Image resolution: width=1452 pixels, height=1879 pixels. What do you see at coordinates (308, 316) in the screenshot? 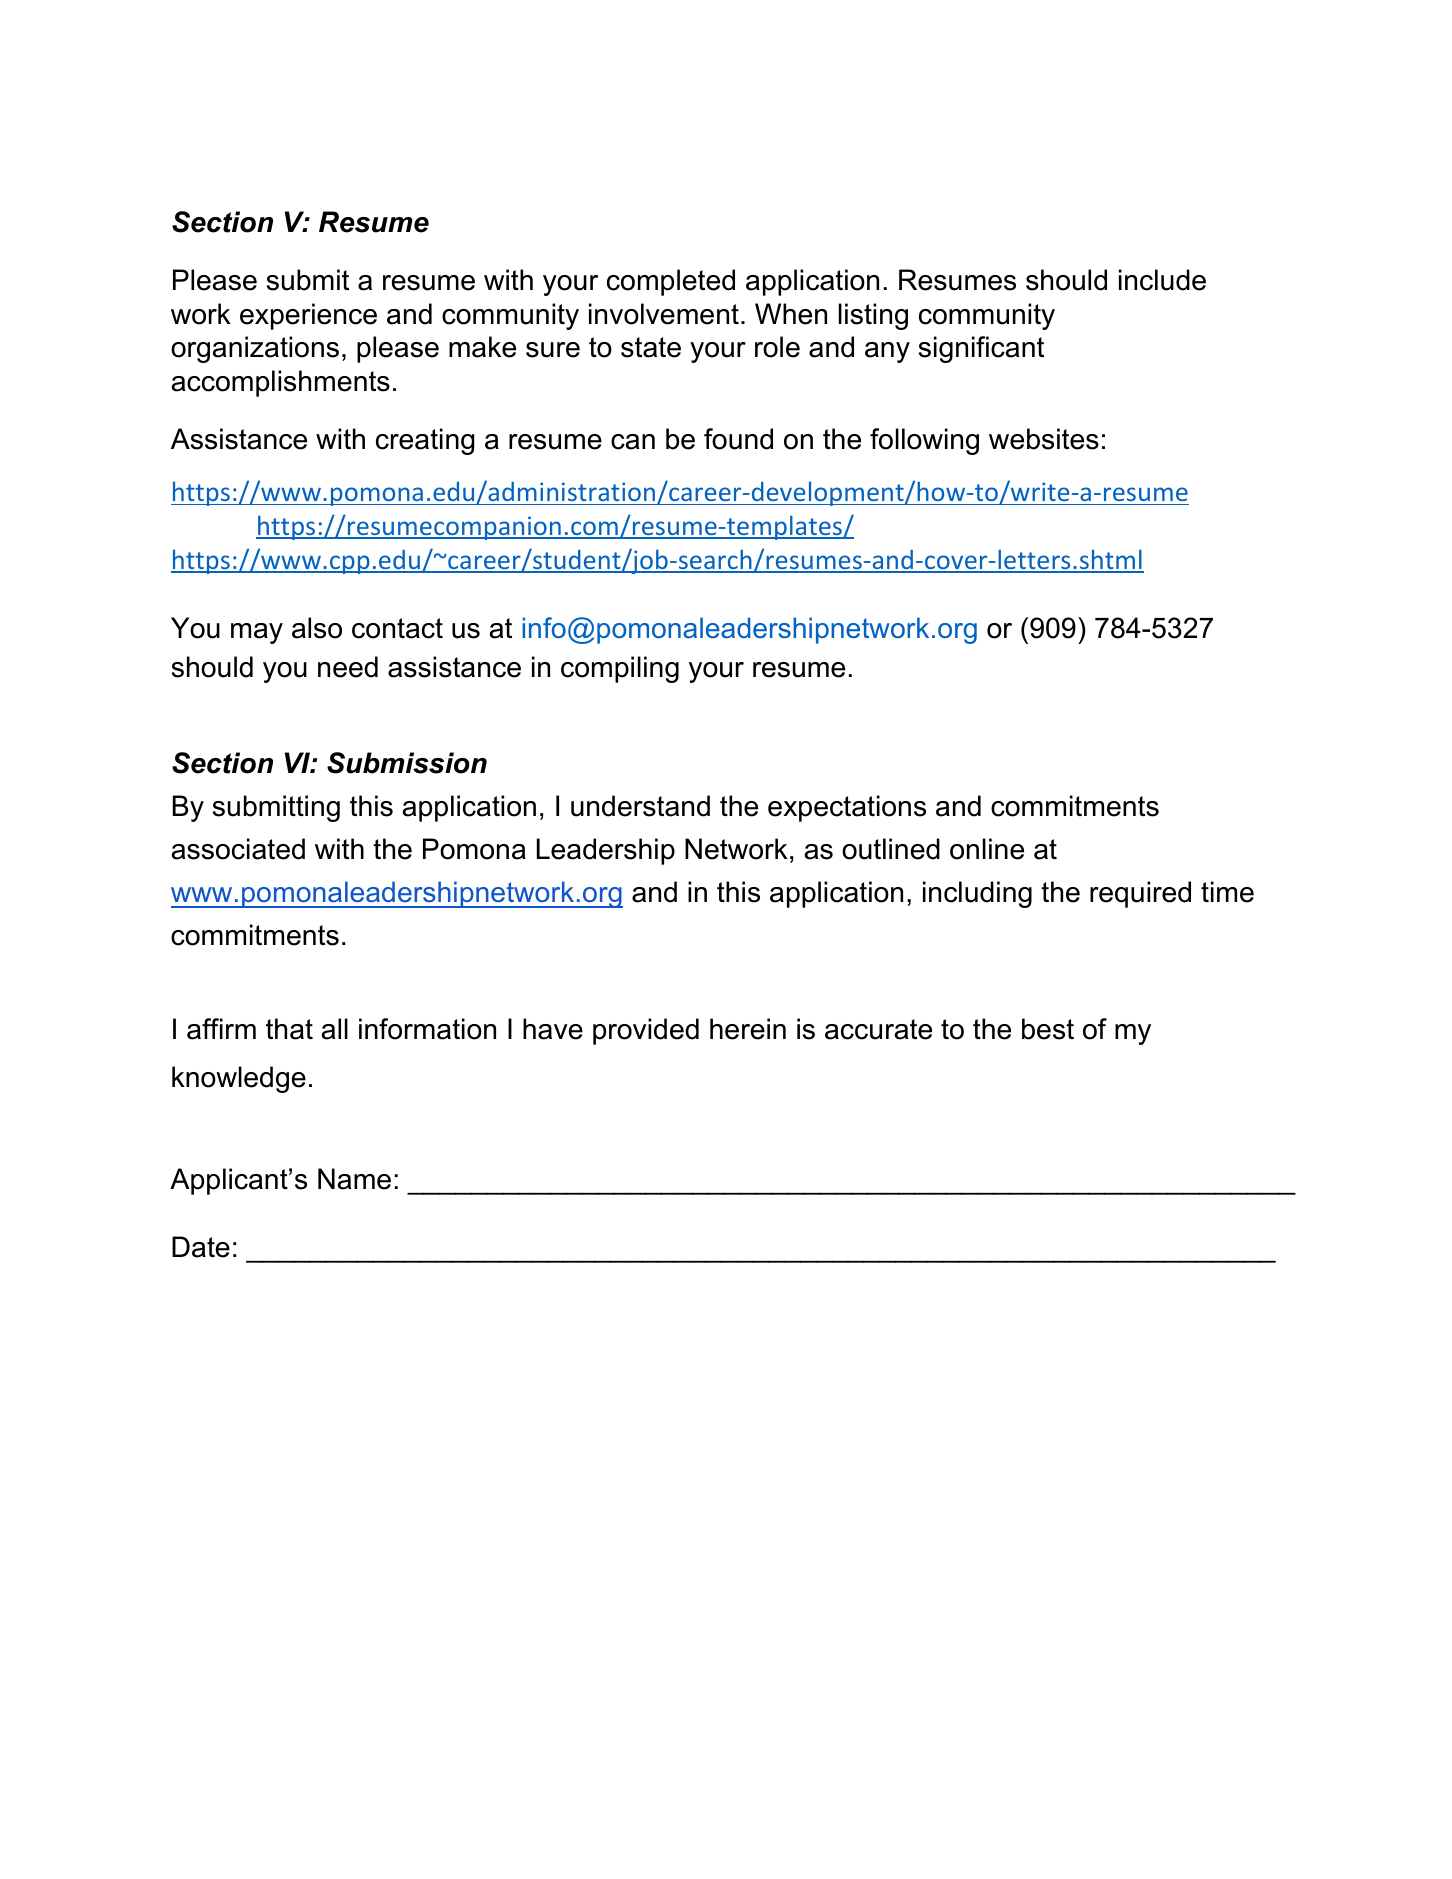
I see `experience` at bounding box center [308, 316].
